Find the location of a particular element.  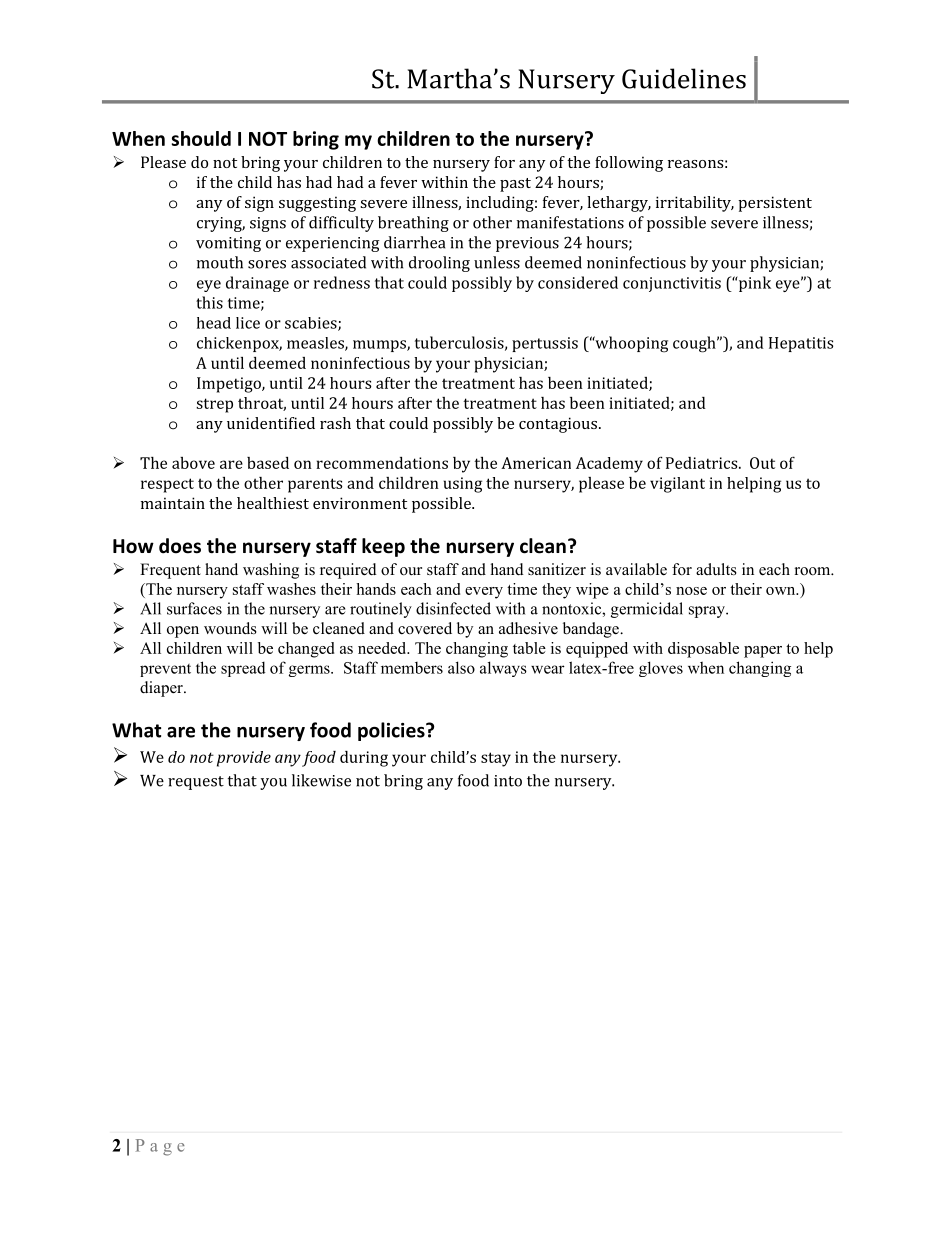

Pediatrics is located at coordinates (703, 463).
